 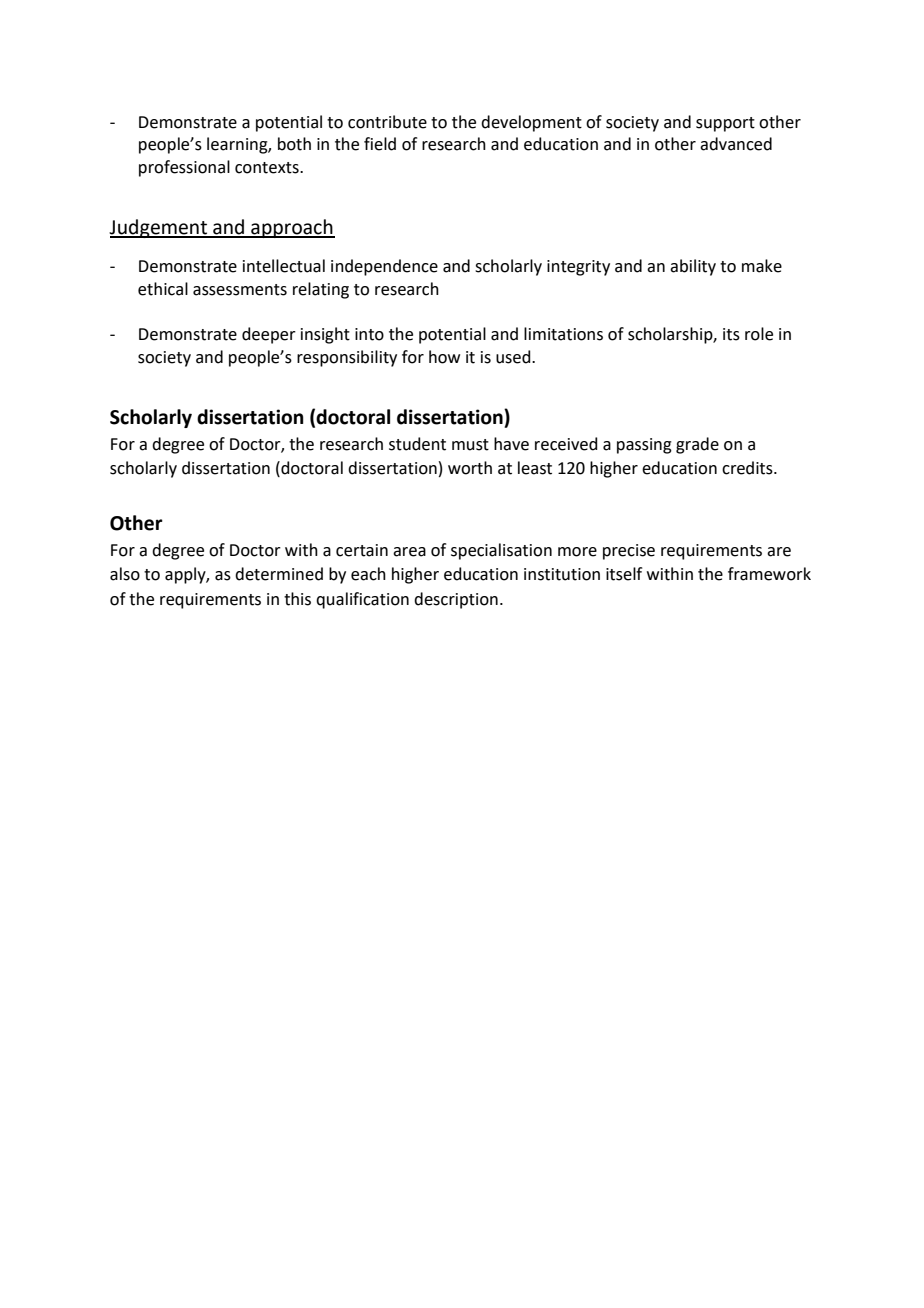 What do you see at coordinates (470, 445) in the page?
I see `must` at bounding box center [470, 445].
